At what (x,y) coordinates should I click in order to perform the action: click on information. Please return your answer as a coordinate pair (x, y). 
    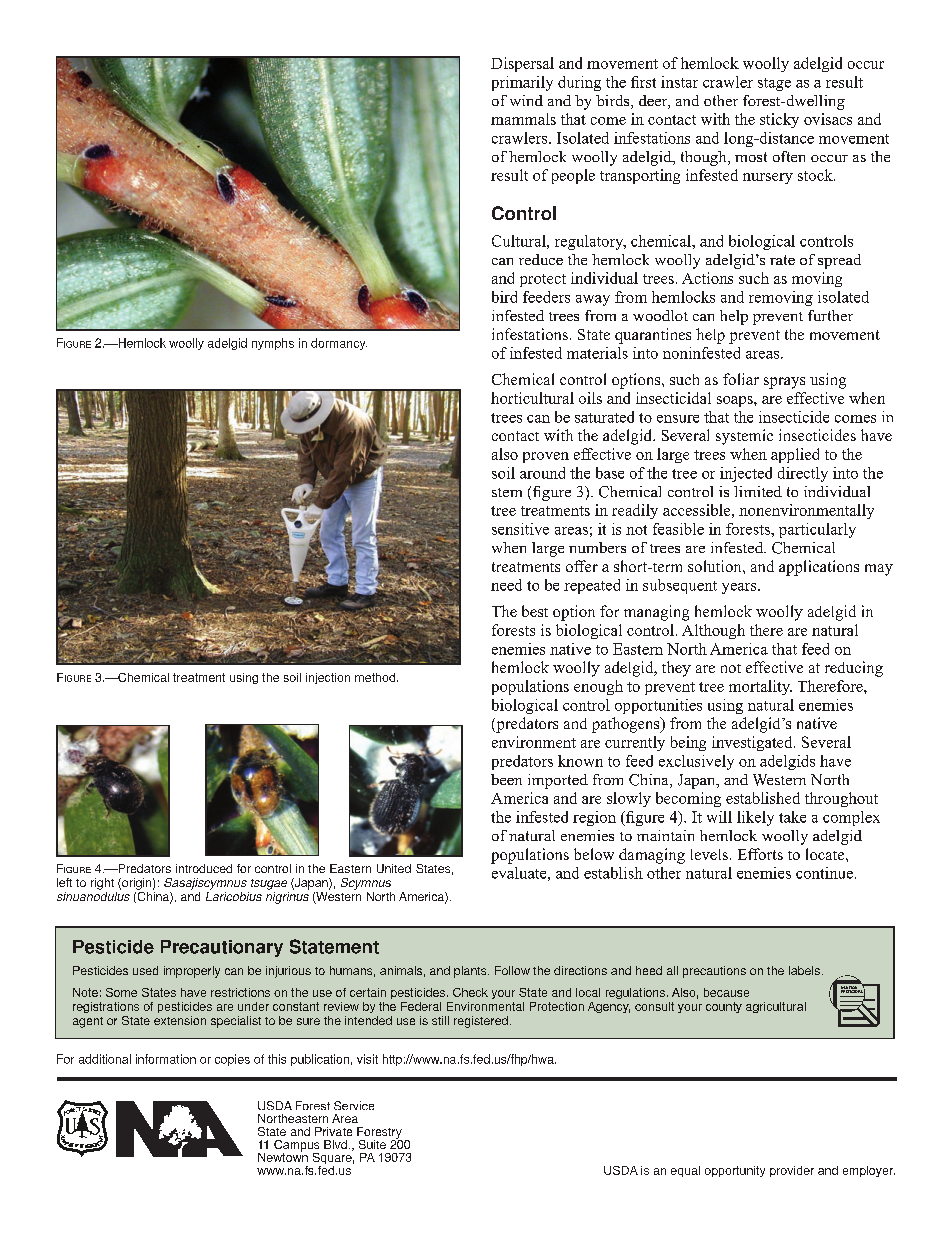
    Looking at the image, I should click on (166, 1059).
